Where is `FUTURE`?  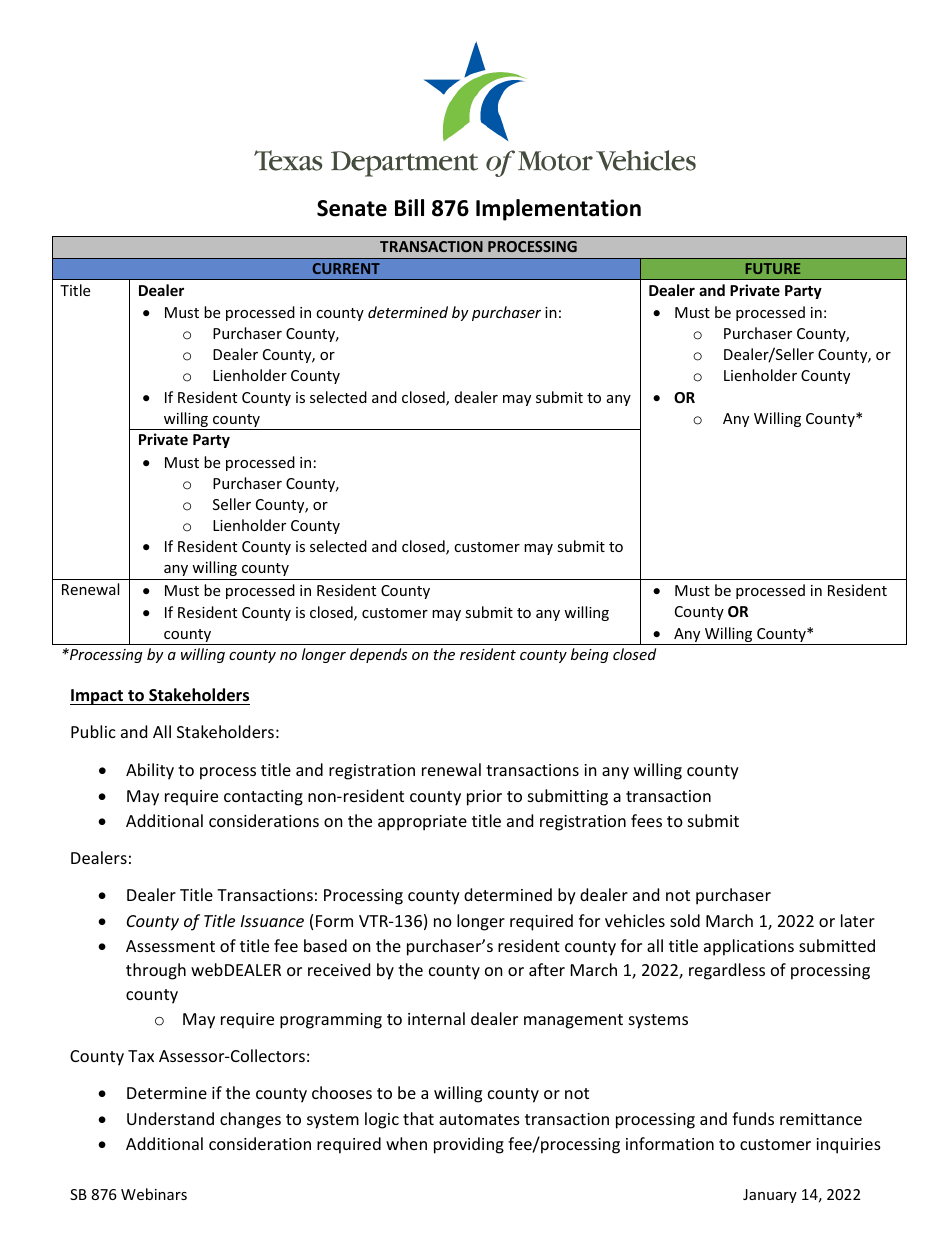
FUTURE is located at coordinates (773, 268).
